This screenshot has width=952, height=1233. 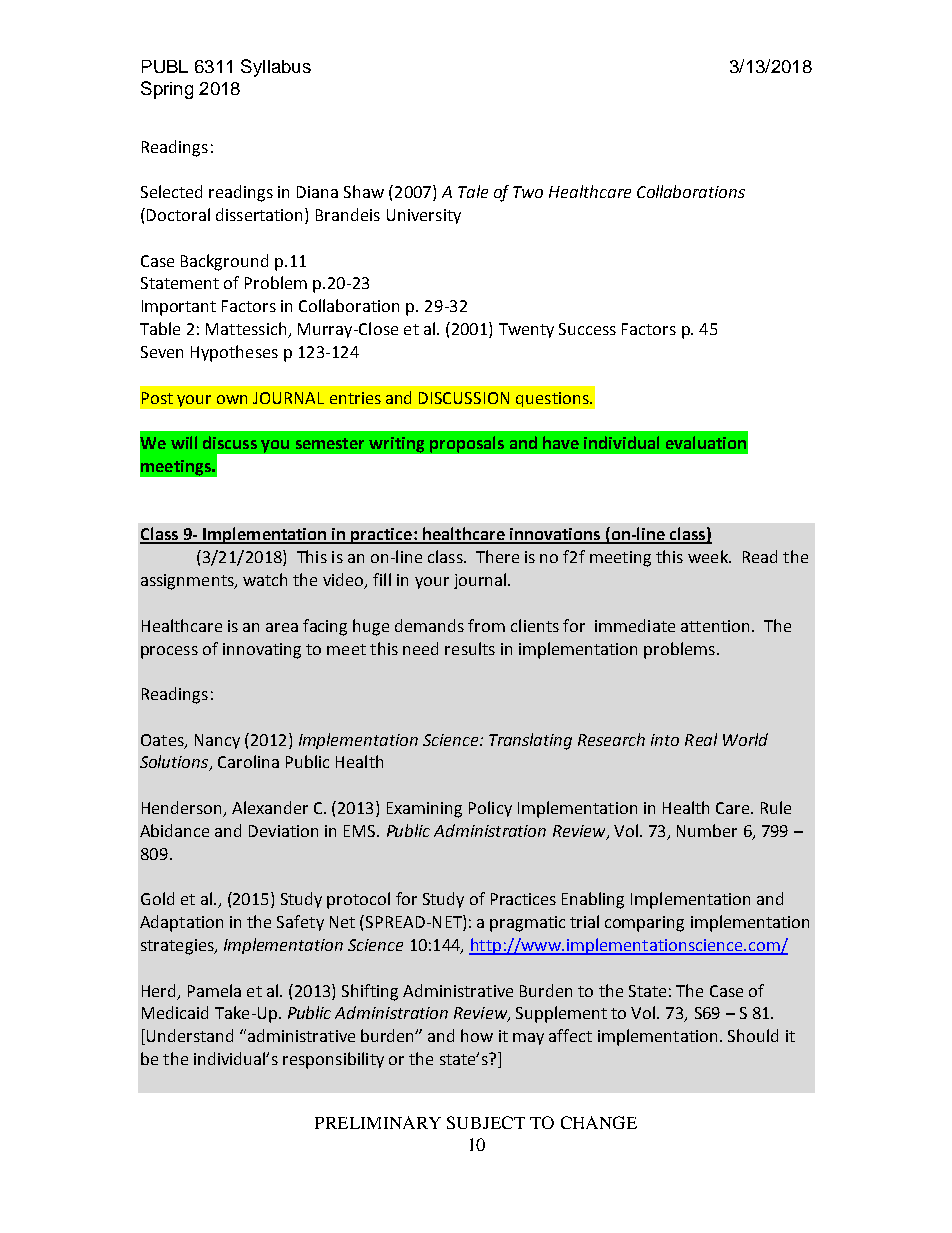 What do you see at coordinates (715, 626) in the screenshot?
I see `attention` at bounding box center [715, 626].
